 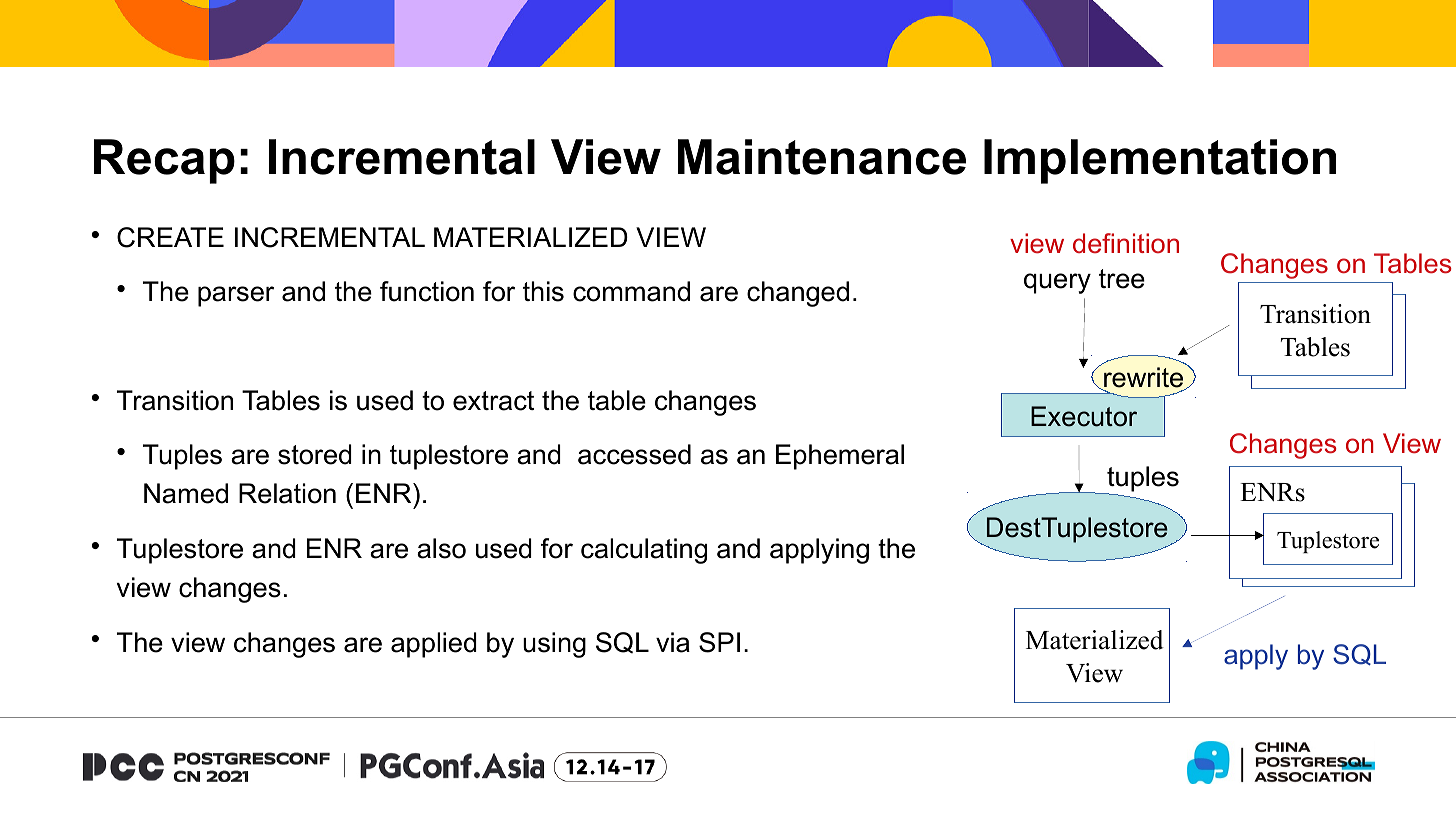 What do you see at coordinates (1057, 283) in the image?
I see `query` at bounding box center [1057, 283].
